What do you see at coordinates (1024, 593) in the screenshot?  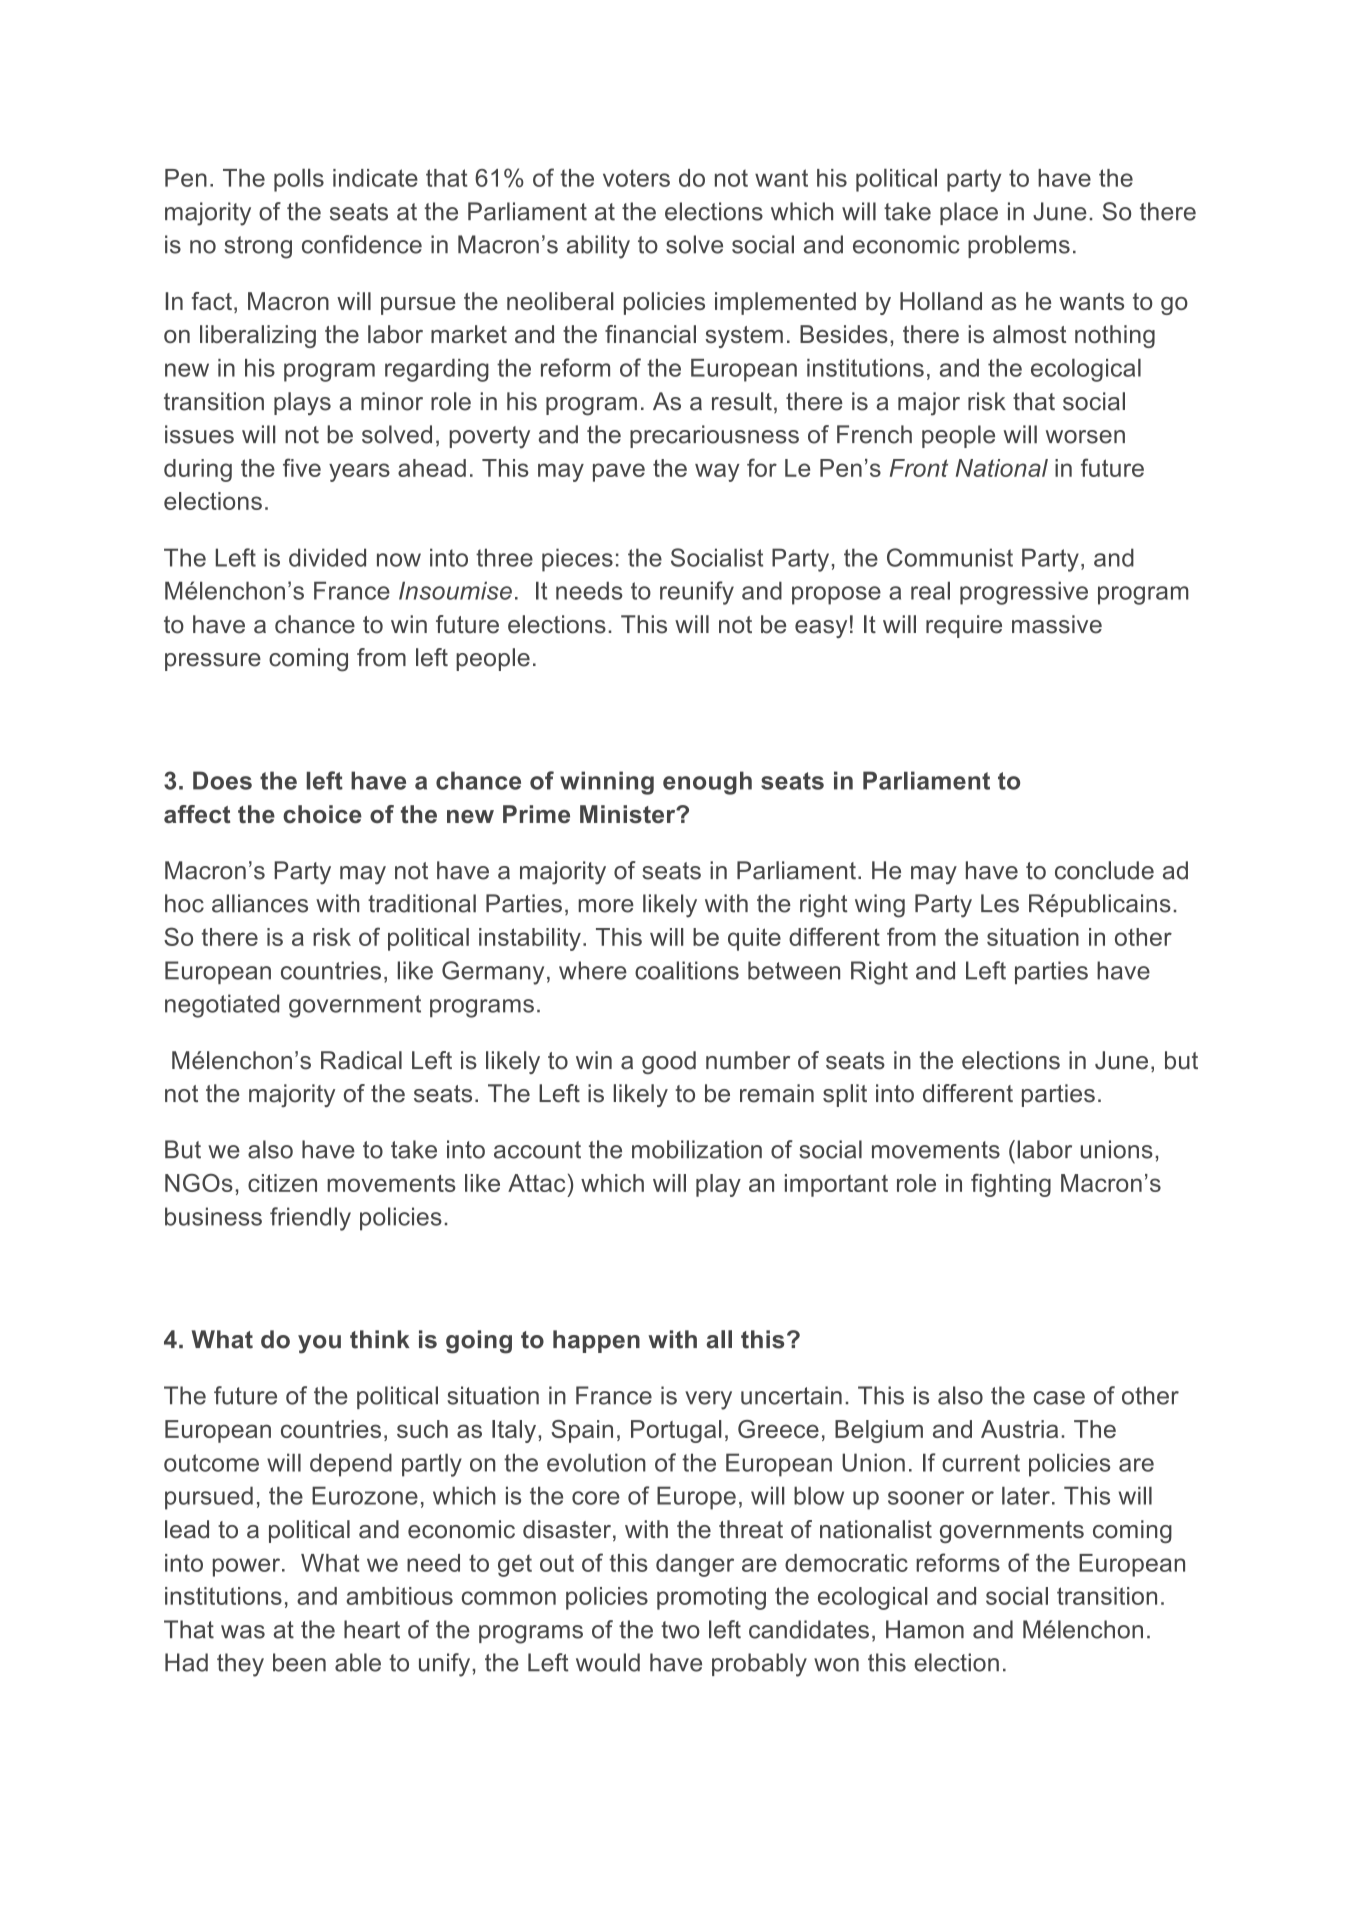 I see `progressive` at bounding box center [1024, 593].
